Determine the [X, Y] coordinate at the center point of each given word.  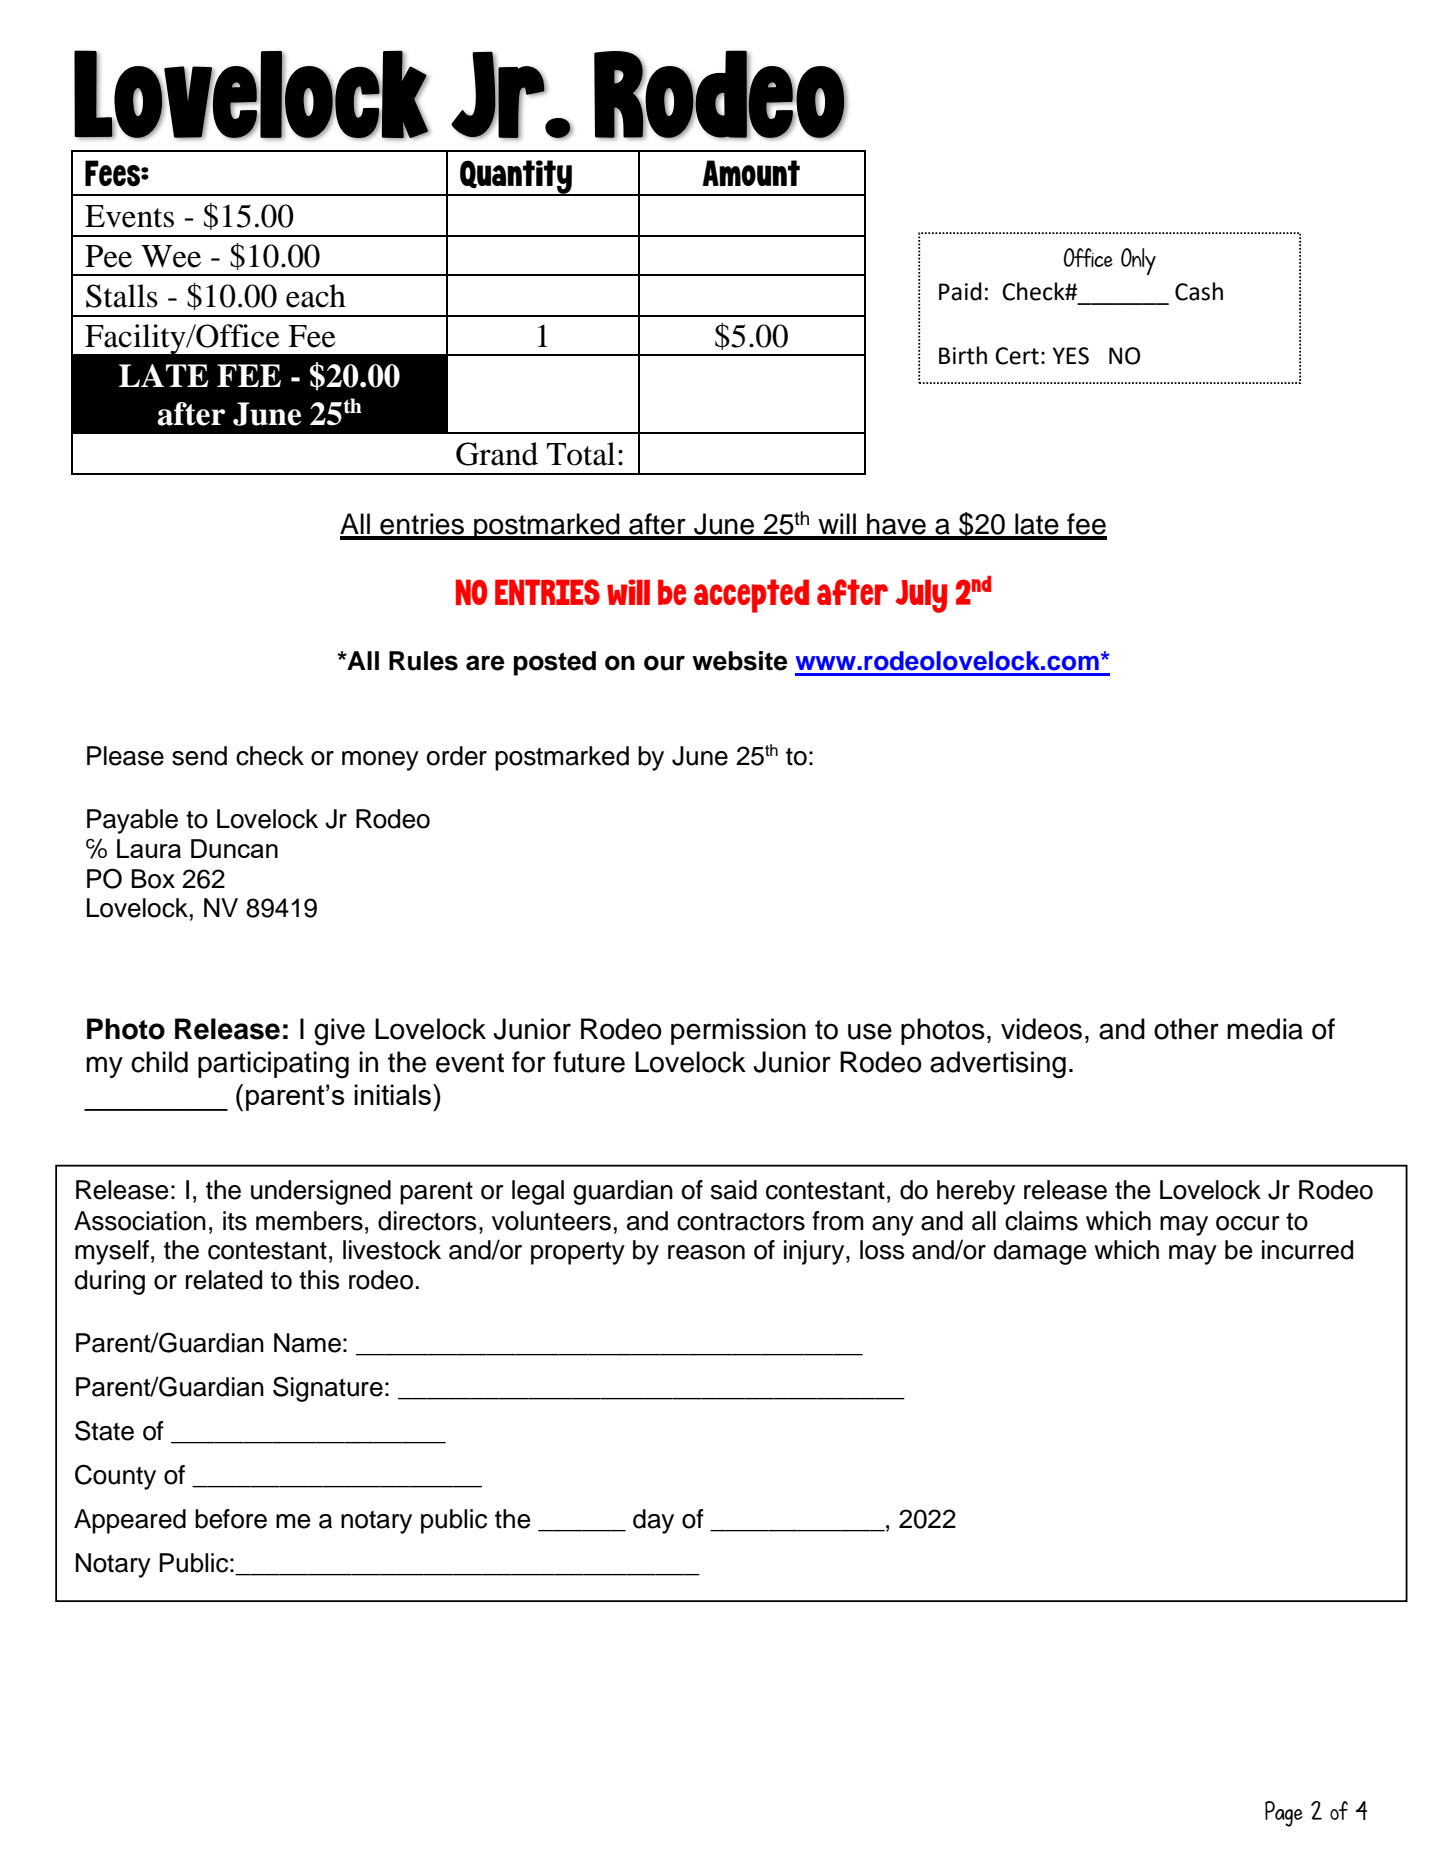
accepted [751, 596]
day [653, 1521]
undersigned [321, 1192]
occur [1248, 1223]
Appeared [130, 1521]
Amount [751, 173]
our [664, 663]
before [231, 1519]
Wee [171, 256]
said [734, 1190]
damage [1040, 1252]
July [921, 596]
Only [1138, 261]
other [1186, 1029]
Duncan [234, 848]
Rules [423, 661]
